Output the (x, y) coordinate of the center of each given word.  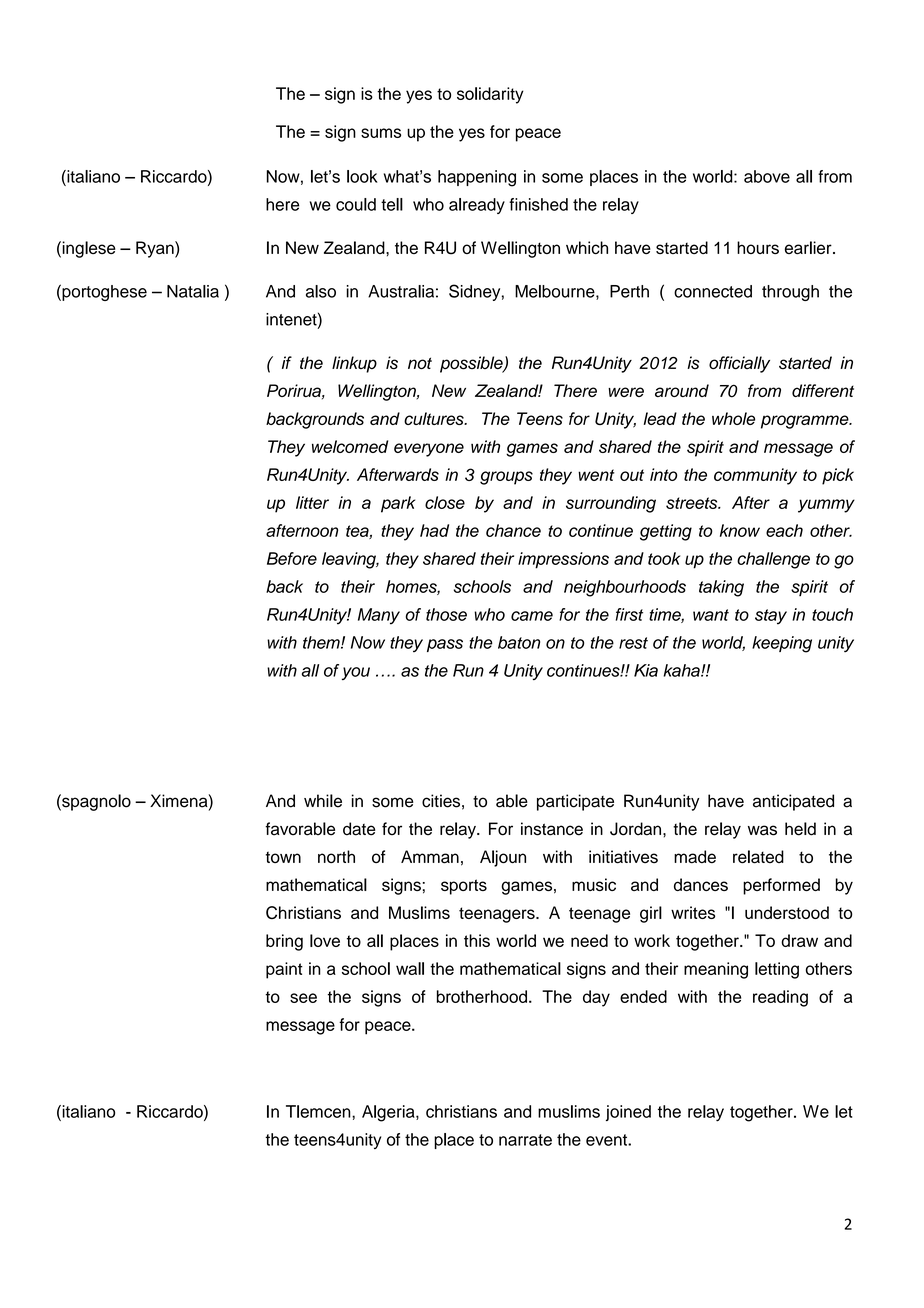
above (767, 176)
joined (628, 1113)
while (323, 801)
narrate (525, 1140)
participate (575, 802)
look (362, 176)
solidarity (490, 95)
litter (312, 502)
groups (506, 478)
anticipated (793, 802)
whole (733, 418)
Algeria (389, 1113)
